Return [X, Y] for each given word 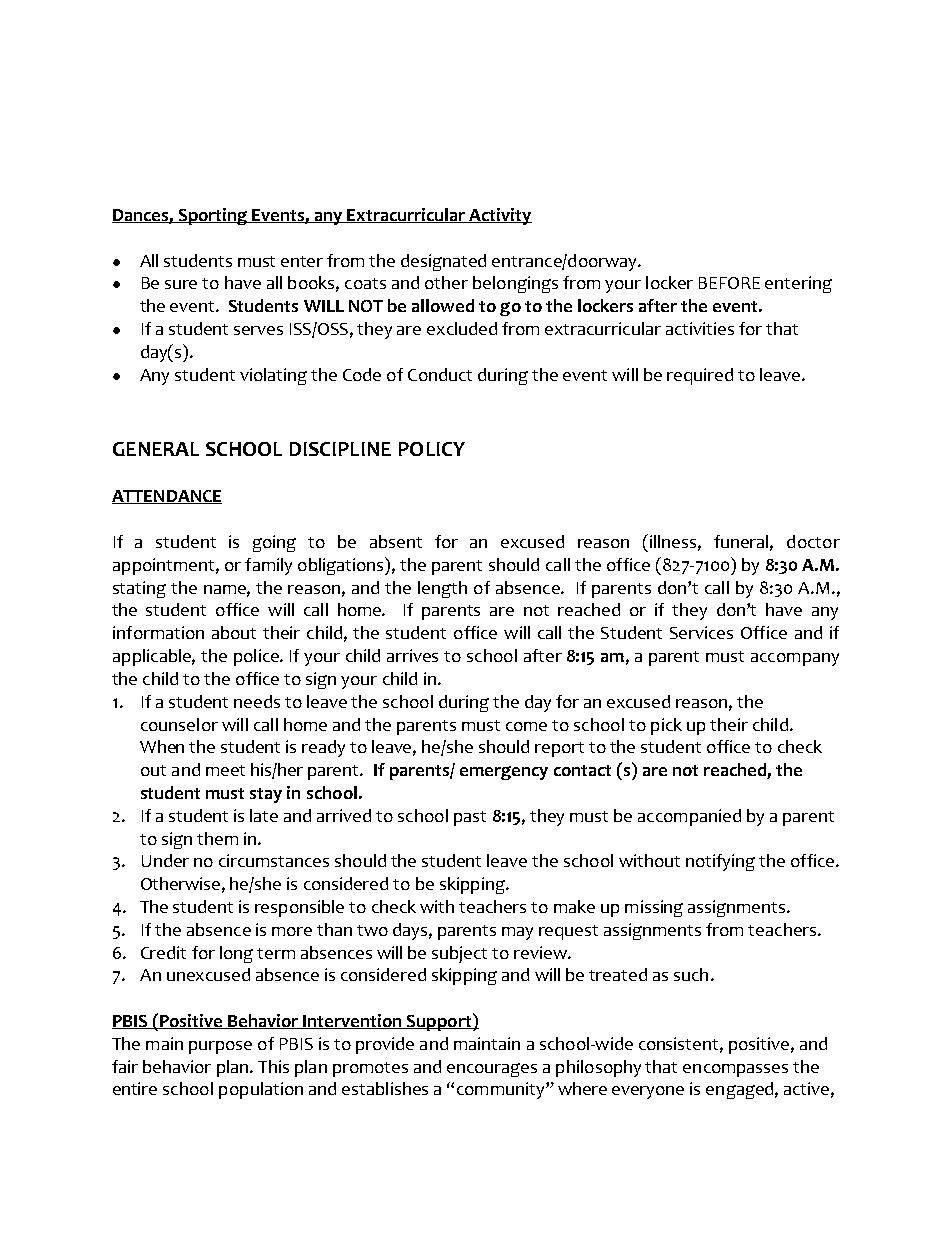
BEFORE [729, 283]
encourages [492, 1070]
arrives [412, 655]
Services [701, 632]
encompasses [735, 1070]
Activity [500, 216]
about [234, 632]
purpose [220, 1047]
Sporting [213, 216]
